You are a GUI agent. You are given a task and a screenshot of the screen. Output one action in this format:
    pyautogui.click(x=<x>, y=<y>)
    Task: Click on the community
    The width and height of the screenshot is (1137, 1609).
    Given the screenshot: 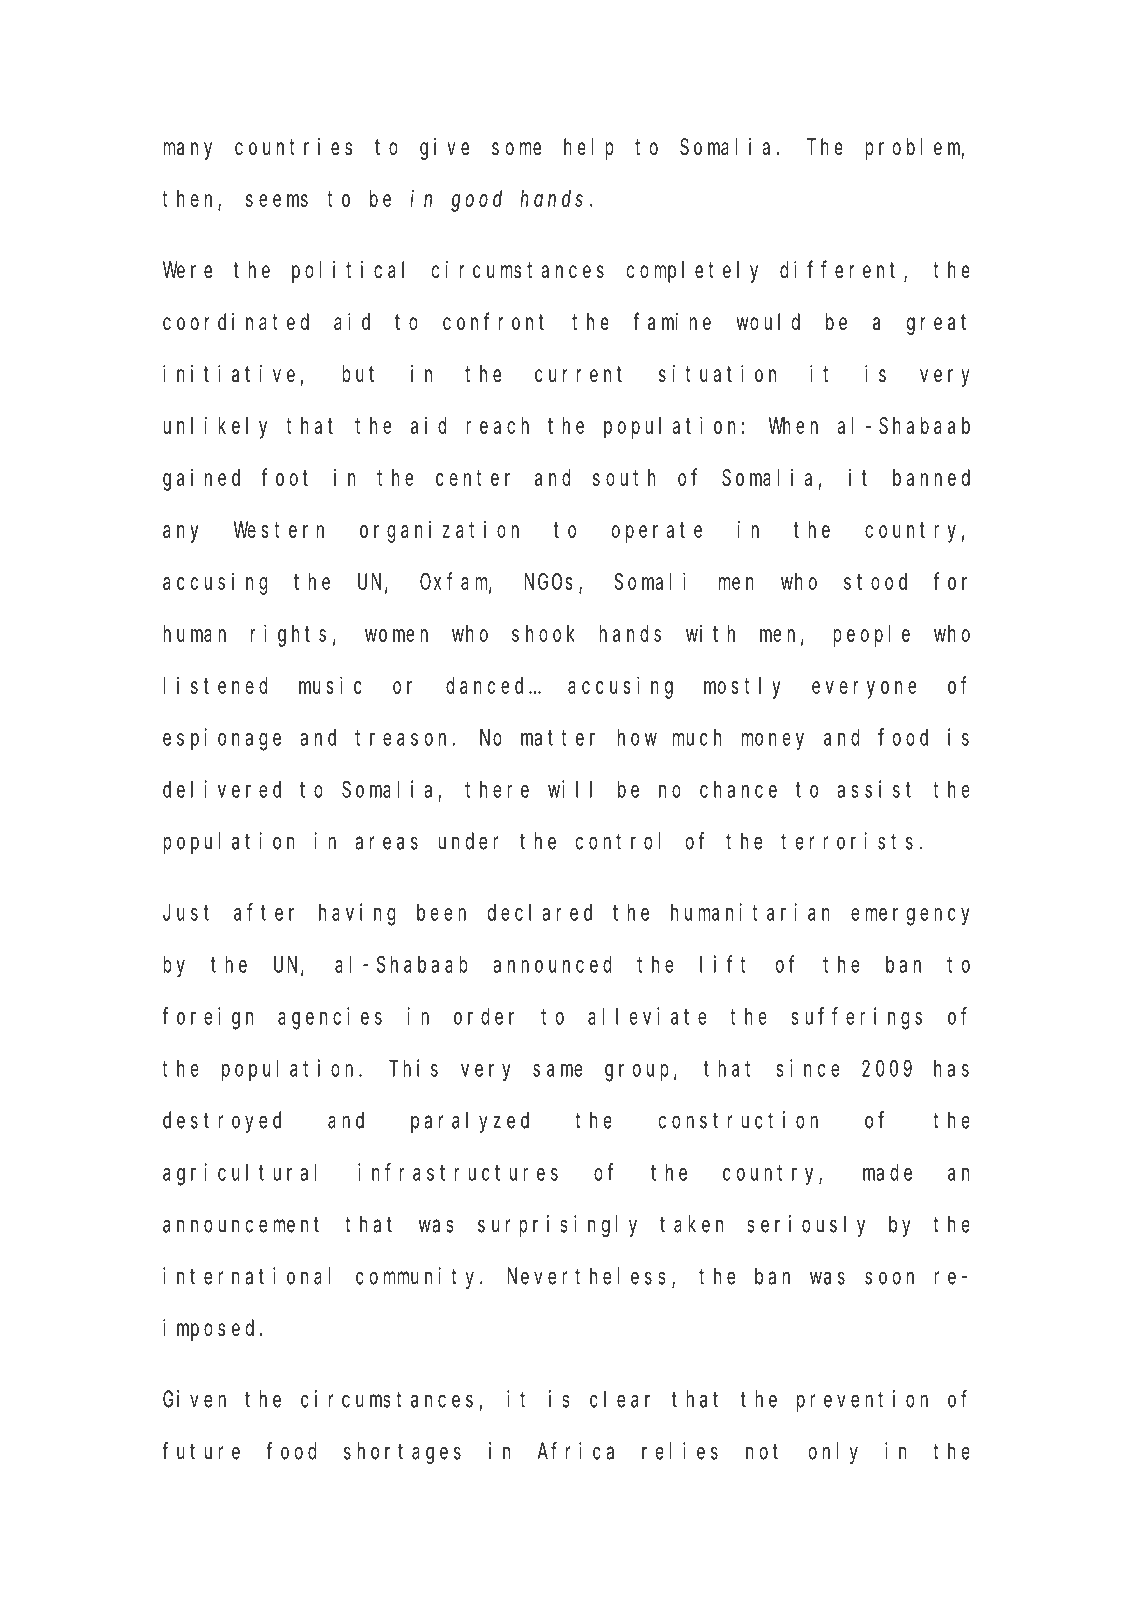 What is the action you would take?
    pyautogui.click(x=418, y=1278)
